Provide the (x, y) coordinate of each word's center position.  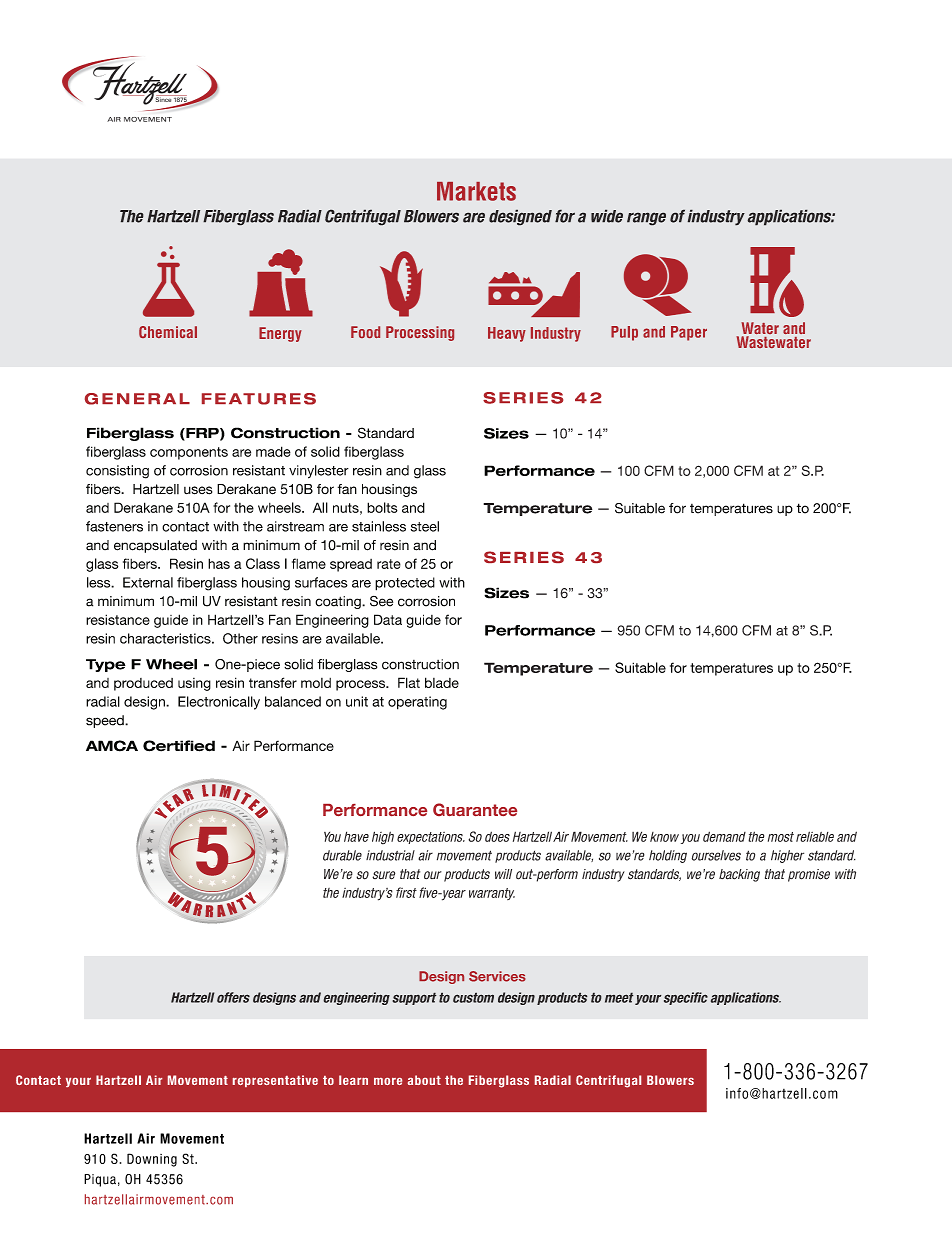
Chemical (168, 332)
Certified (179, 746)
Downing (152, 1160)
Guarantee (475, 809)
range (646, 219)
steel (425, 526)
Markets (476, 191)
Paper (689, 333)
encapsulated (155, 546)
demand (724, 836)
